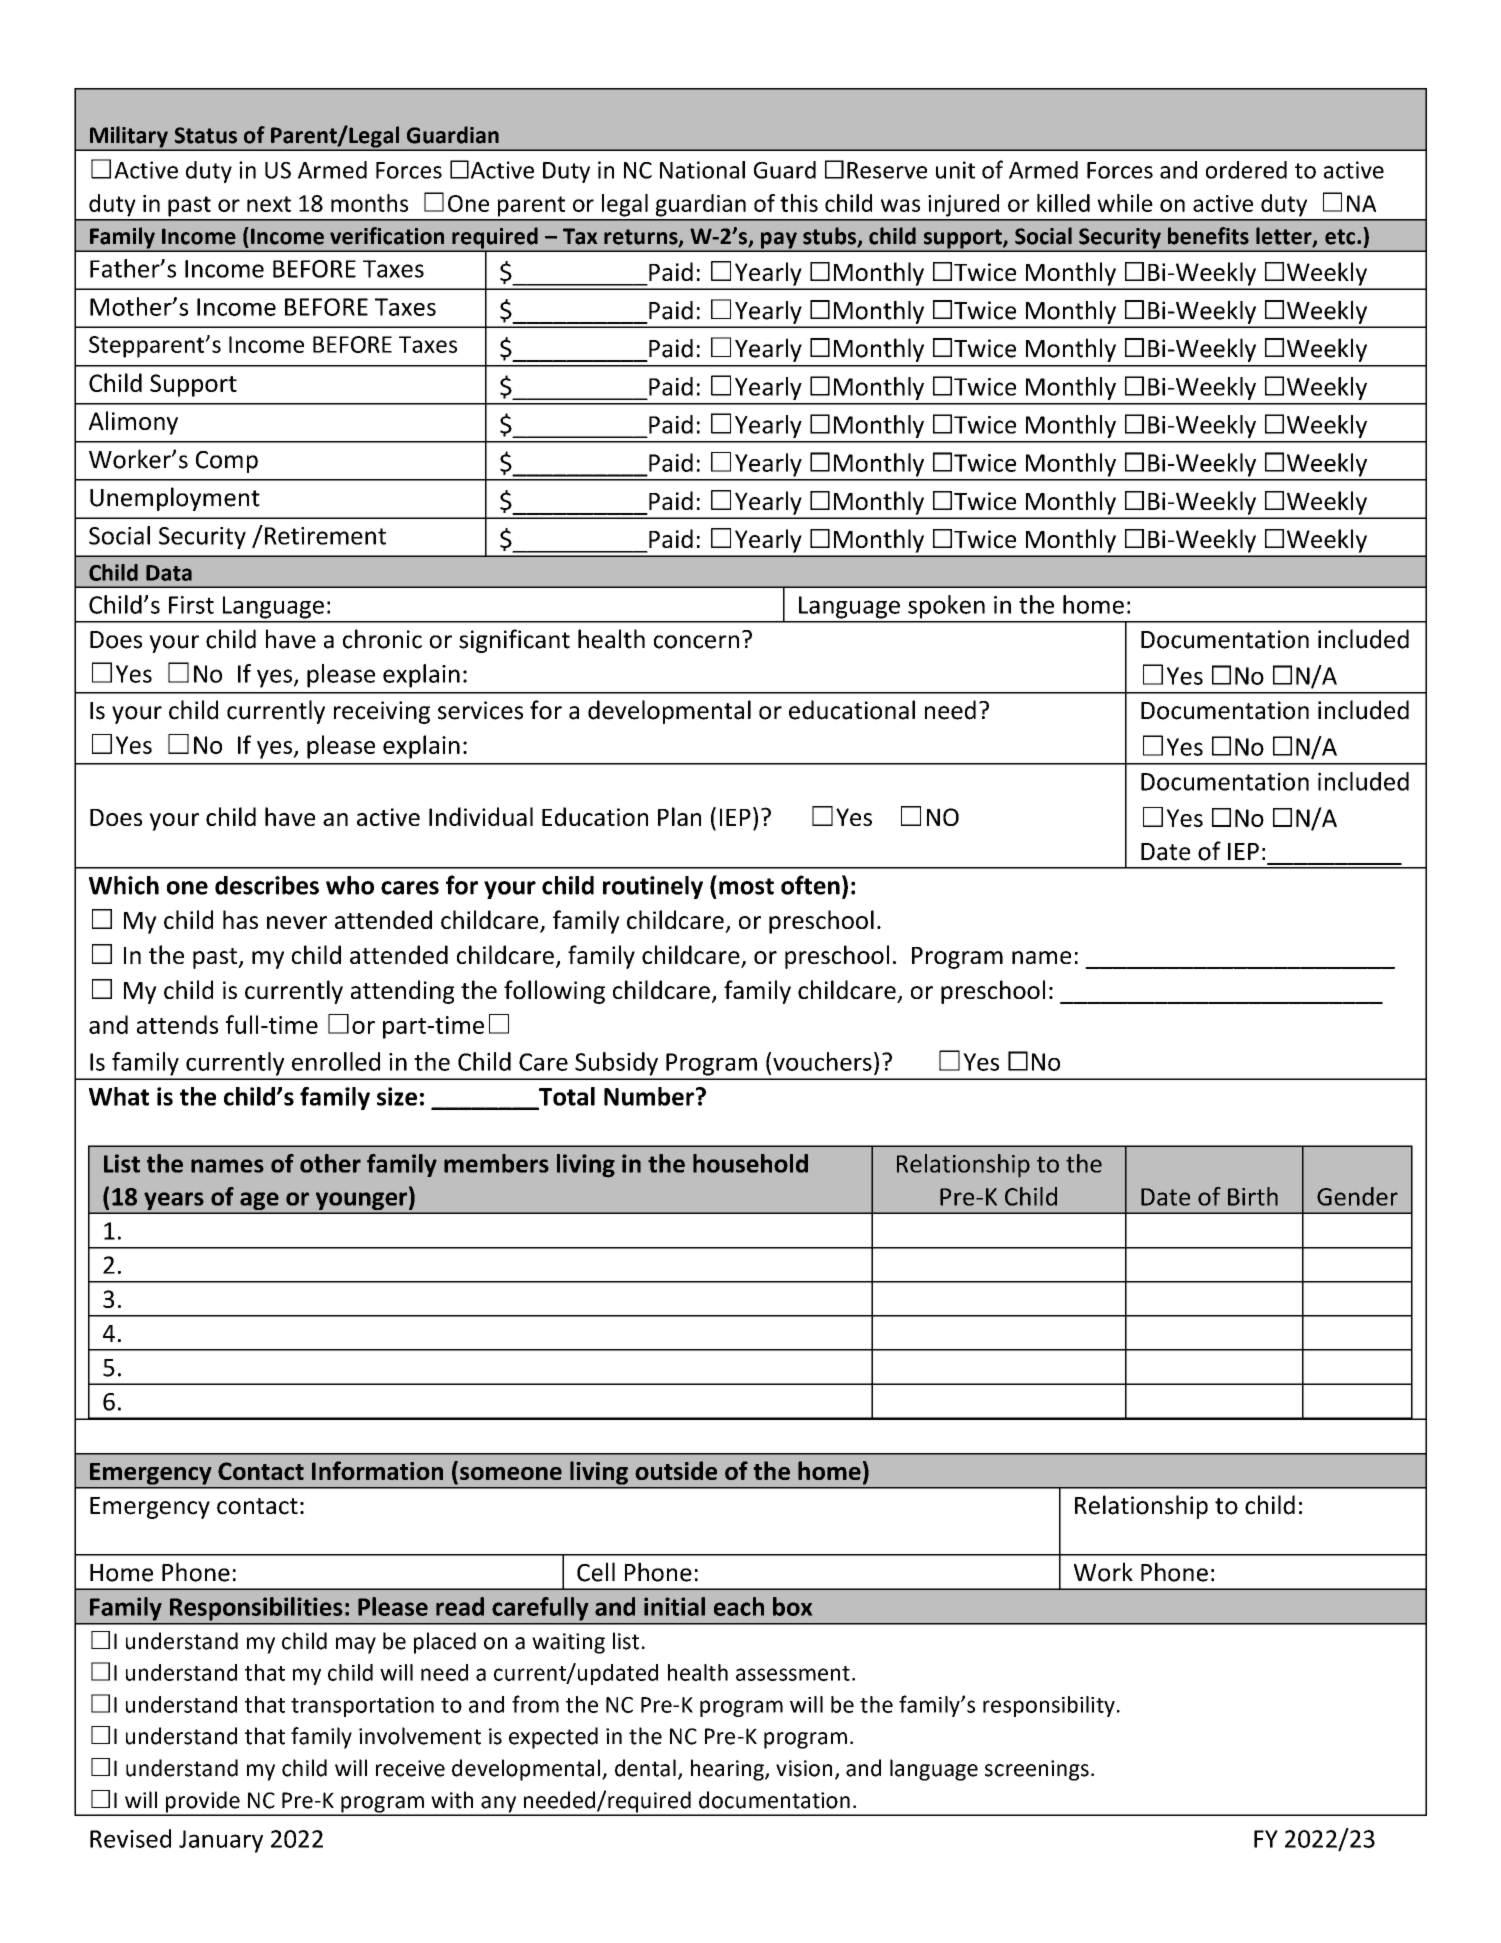 The image size is (1501, 1943). What do you see at coordinates (1037, 1770) in the image?
I see `screenings` at bounding box center [1037, 1770].
